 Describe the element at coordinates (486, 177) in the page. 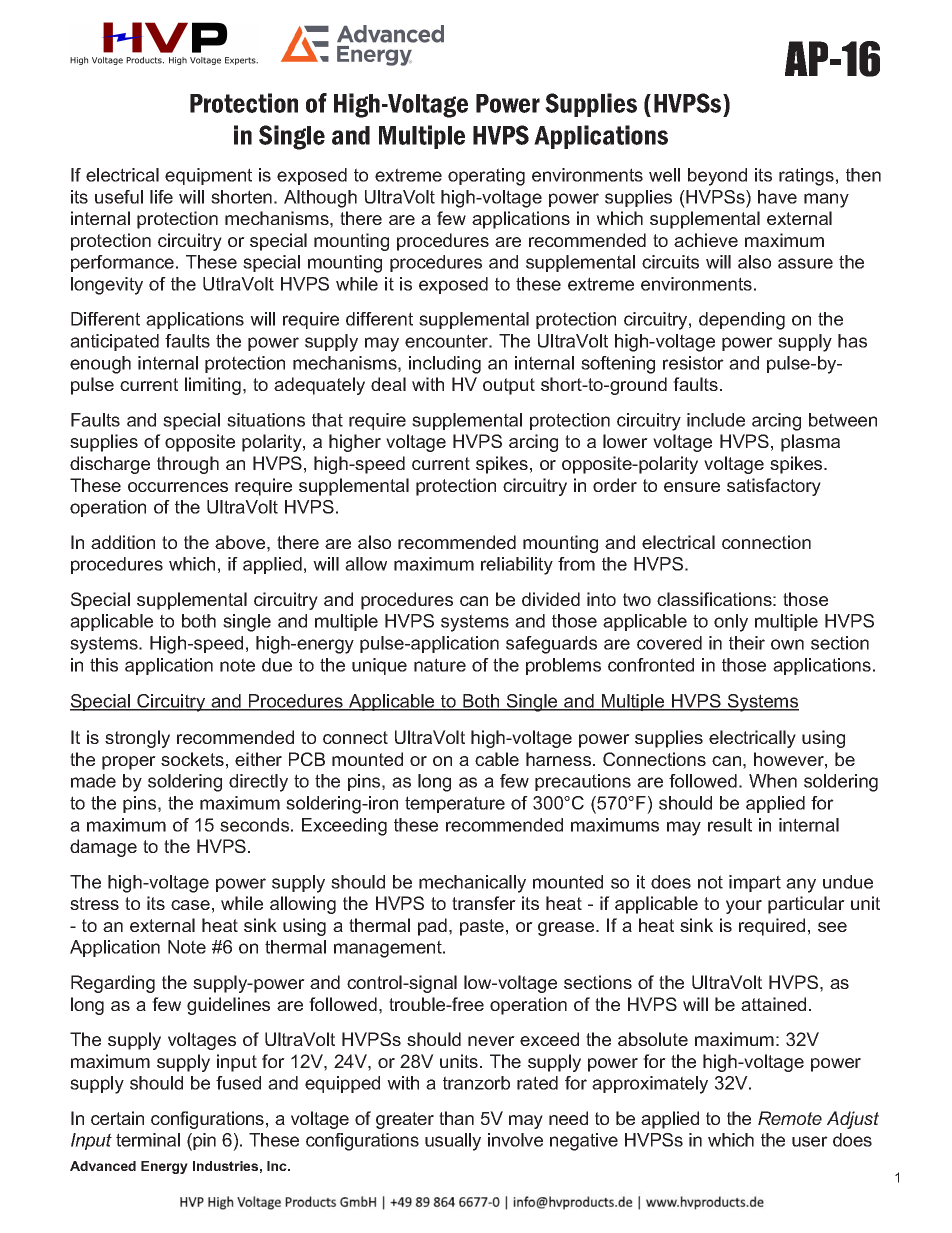

I see `operating` at that location.
